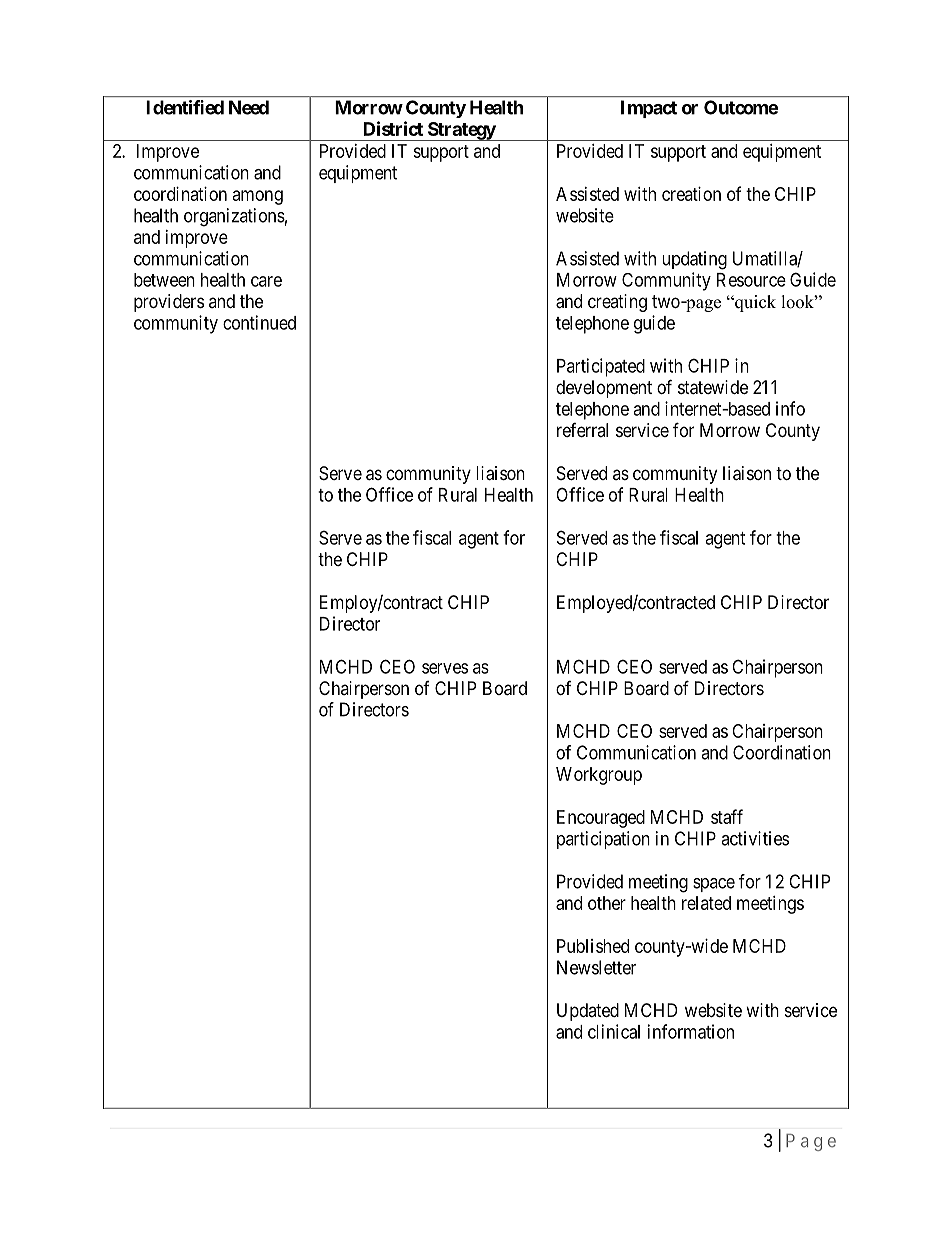 This page has width=952, height=1233. I want to click on activities, so click(755, 838).
